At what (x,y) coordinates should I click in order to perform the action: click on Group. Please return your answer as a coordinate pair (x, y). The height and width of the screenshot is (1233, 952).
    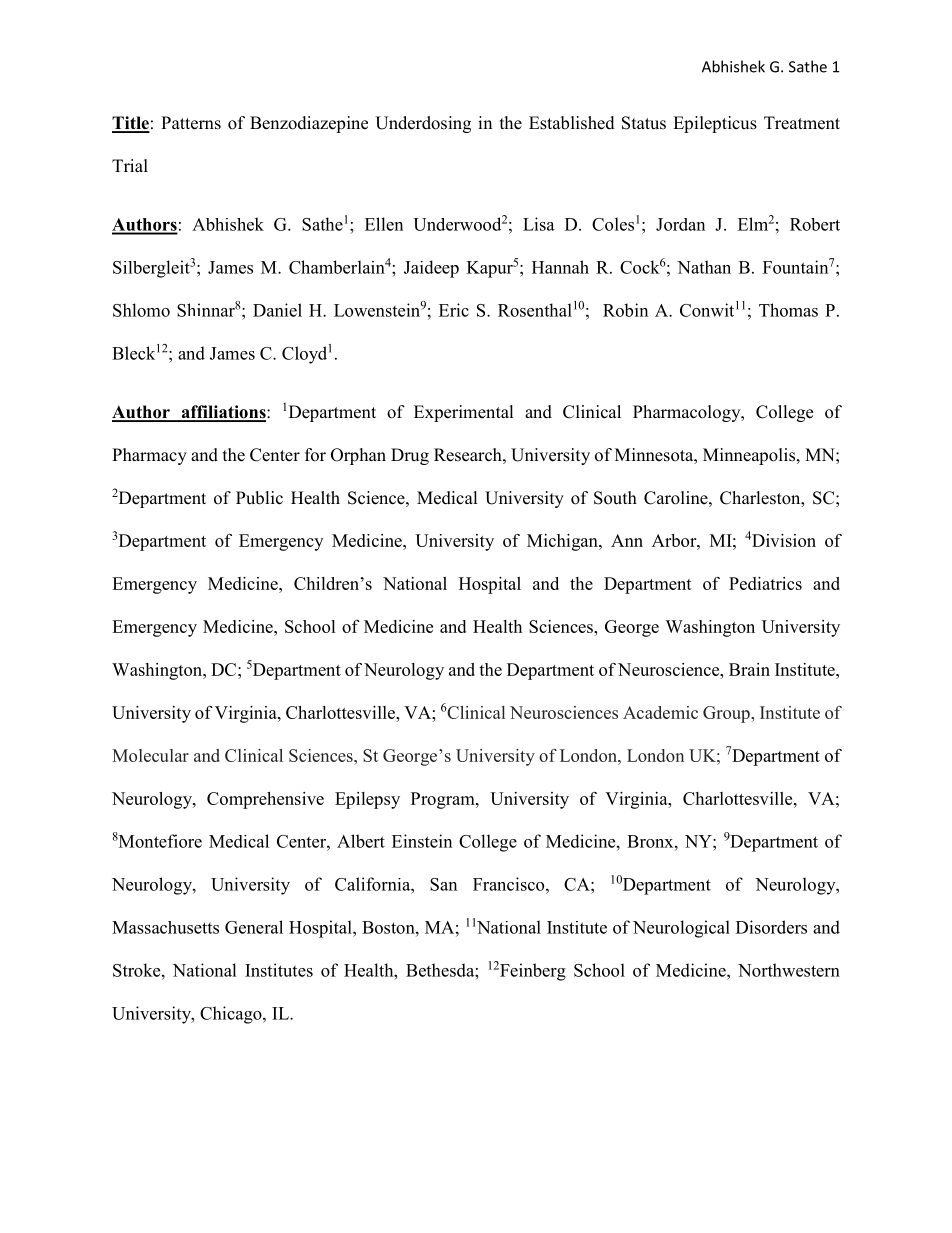
    Looking at the image, I should click on (727, 714).
